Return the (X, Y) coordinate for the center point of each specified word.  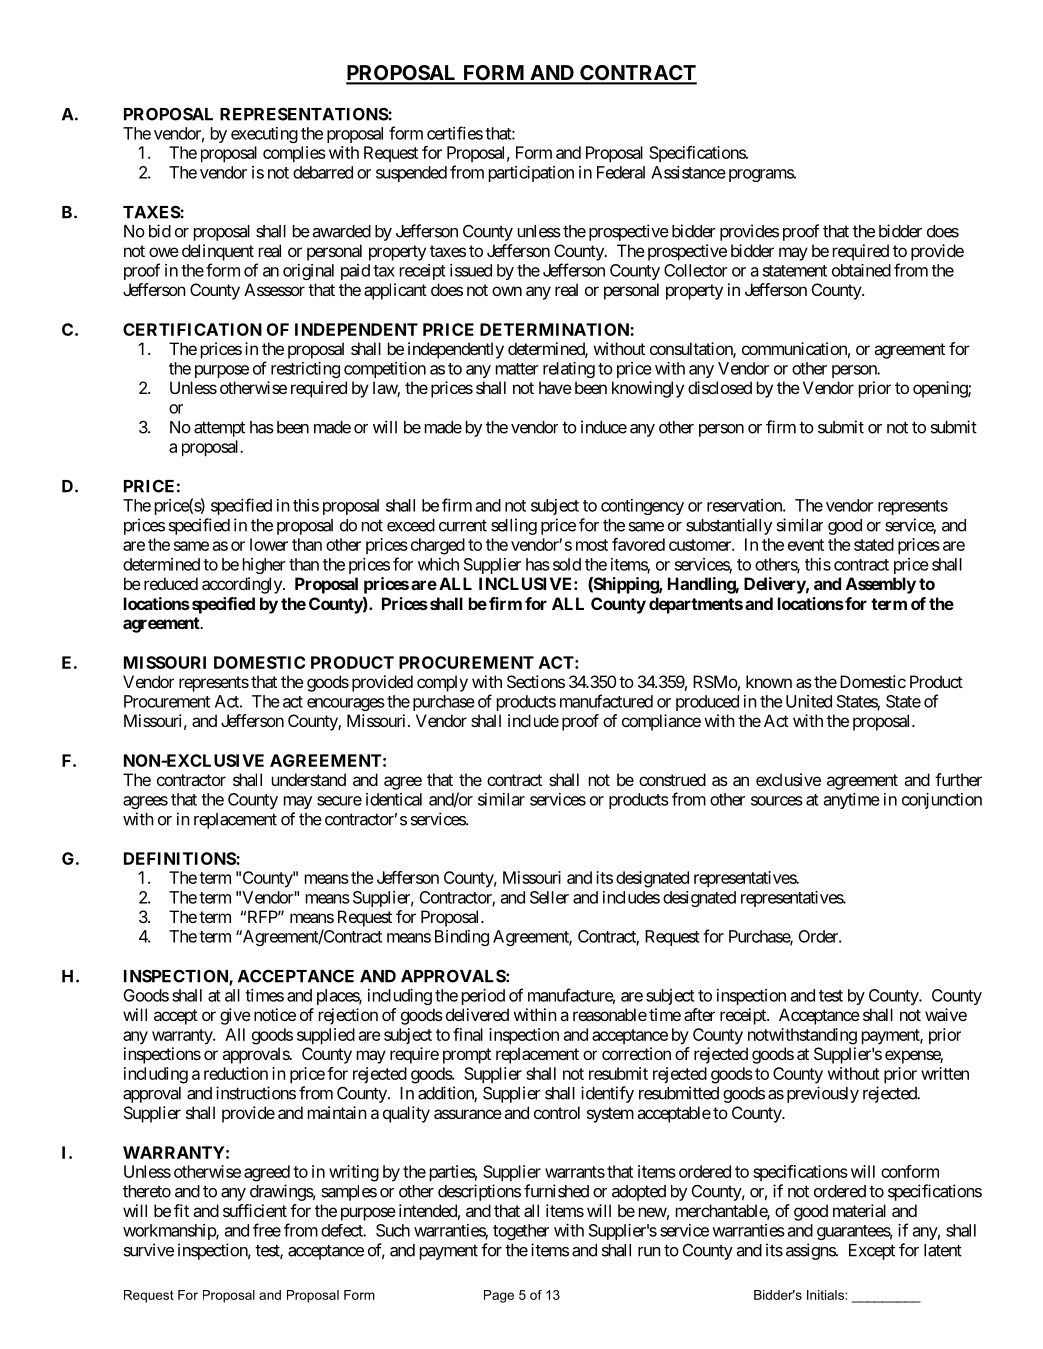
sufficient (255, 1210)
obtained (861, 270)
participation (531, 174)
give (235, 1016)
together (521, 1232)
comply (442, 683)
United (809, 701)
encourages (346, 704)
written (945, 1073)
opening (941, 389)
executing (264, 135)
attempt (219, 429)
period (483, 997)
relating (569, 370)
